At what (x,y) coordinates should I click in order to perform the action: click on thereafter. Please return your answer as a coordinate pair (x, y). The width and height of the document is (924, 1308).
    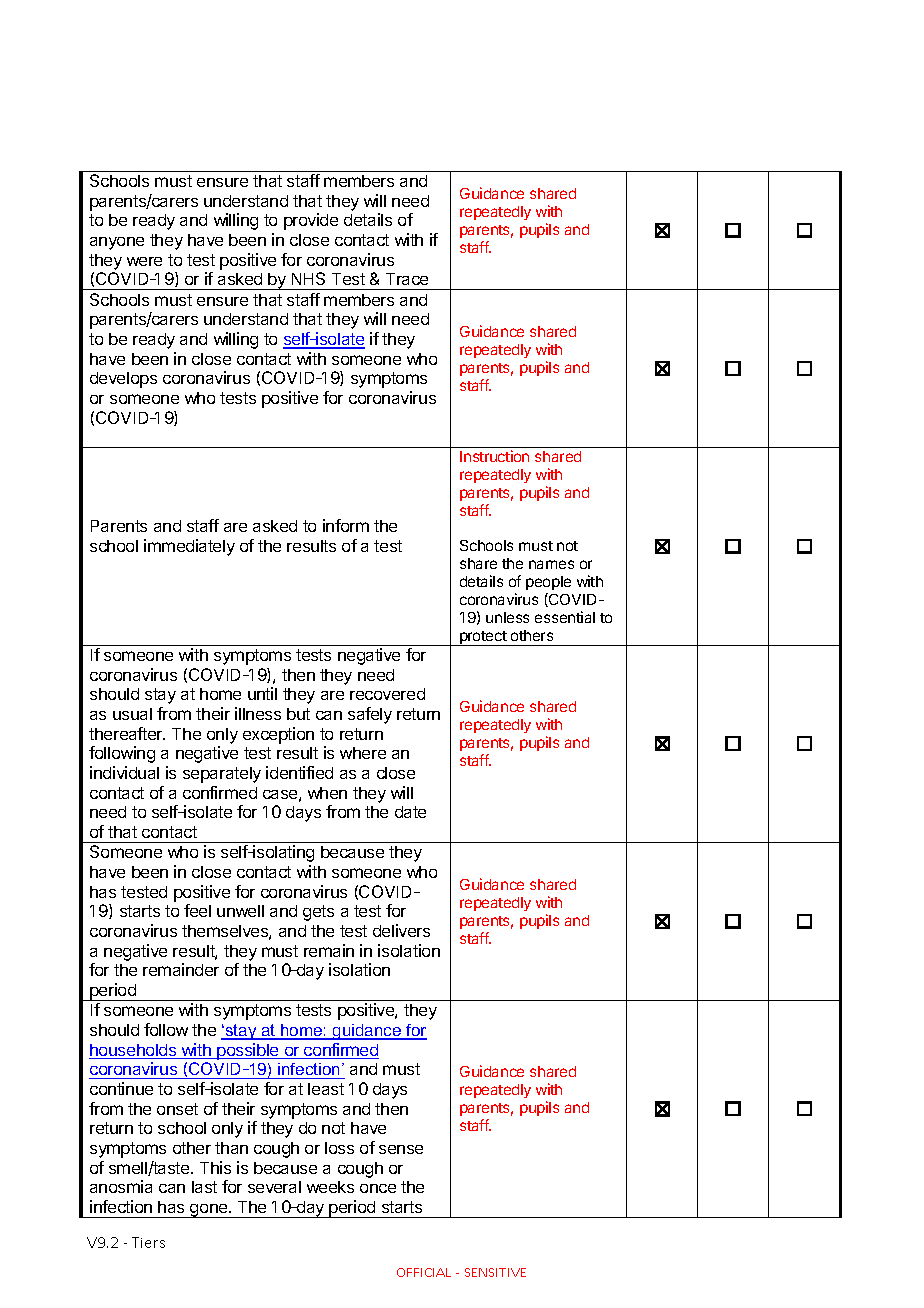
    Looking at the image, I should click on (127, 733).
